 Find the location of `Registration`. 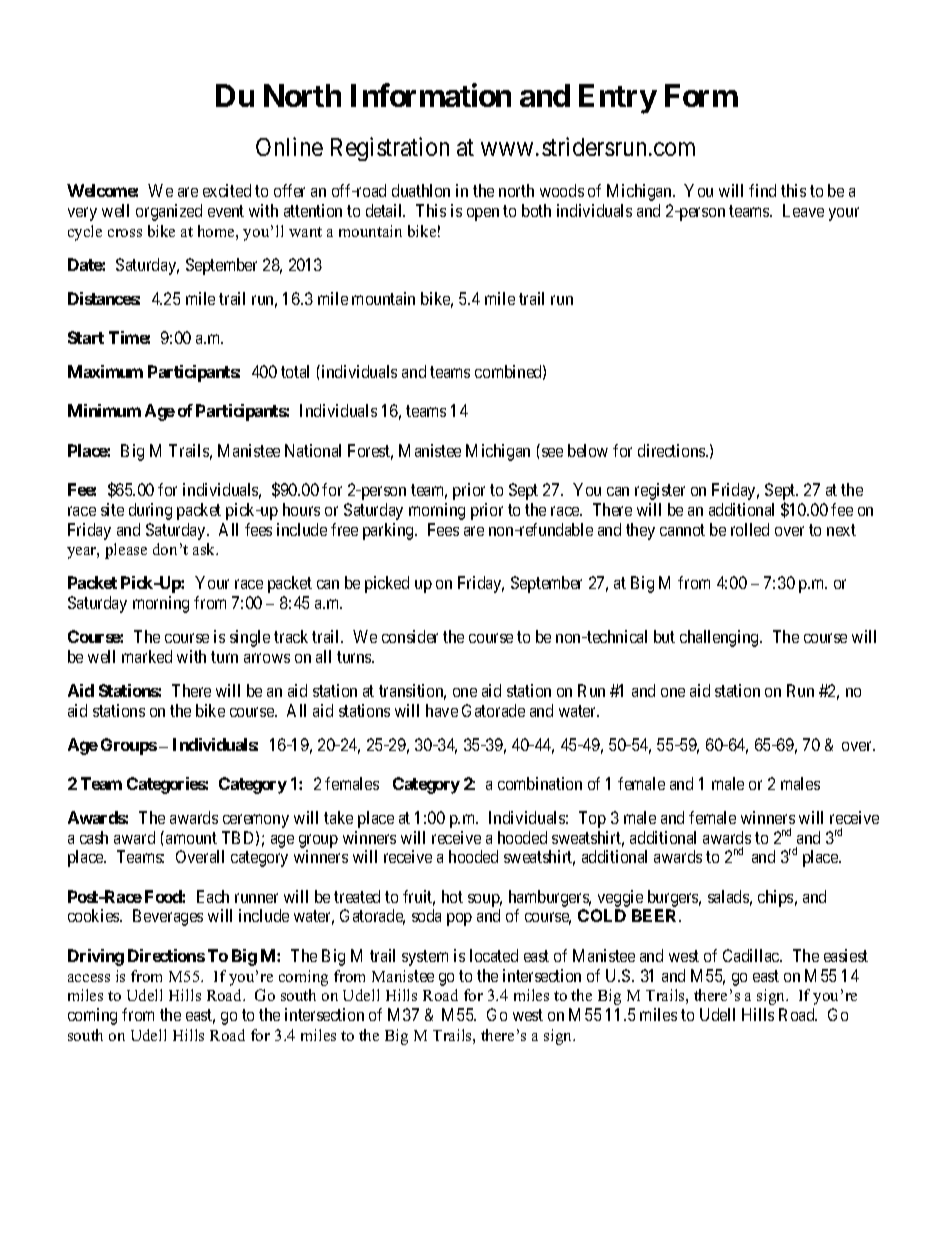

Registration is located at coordinates (390, 149).
